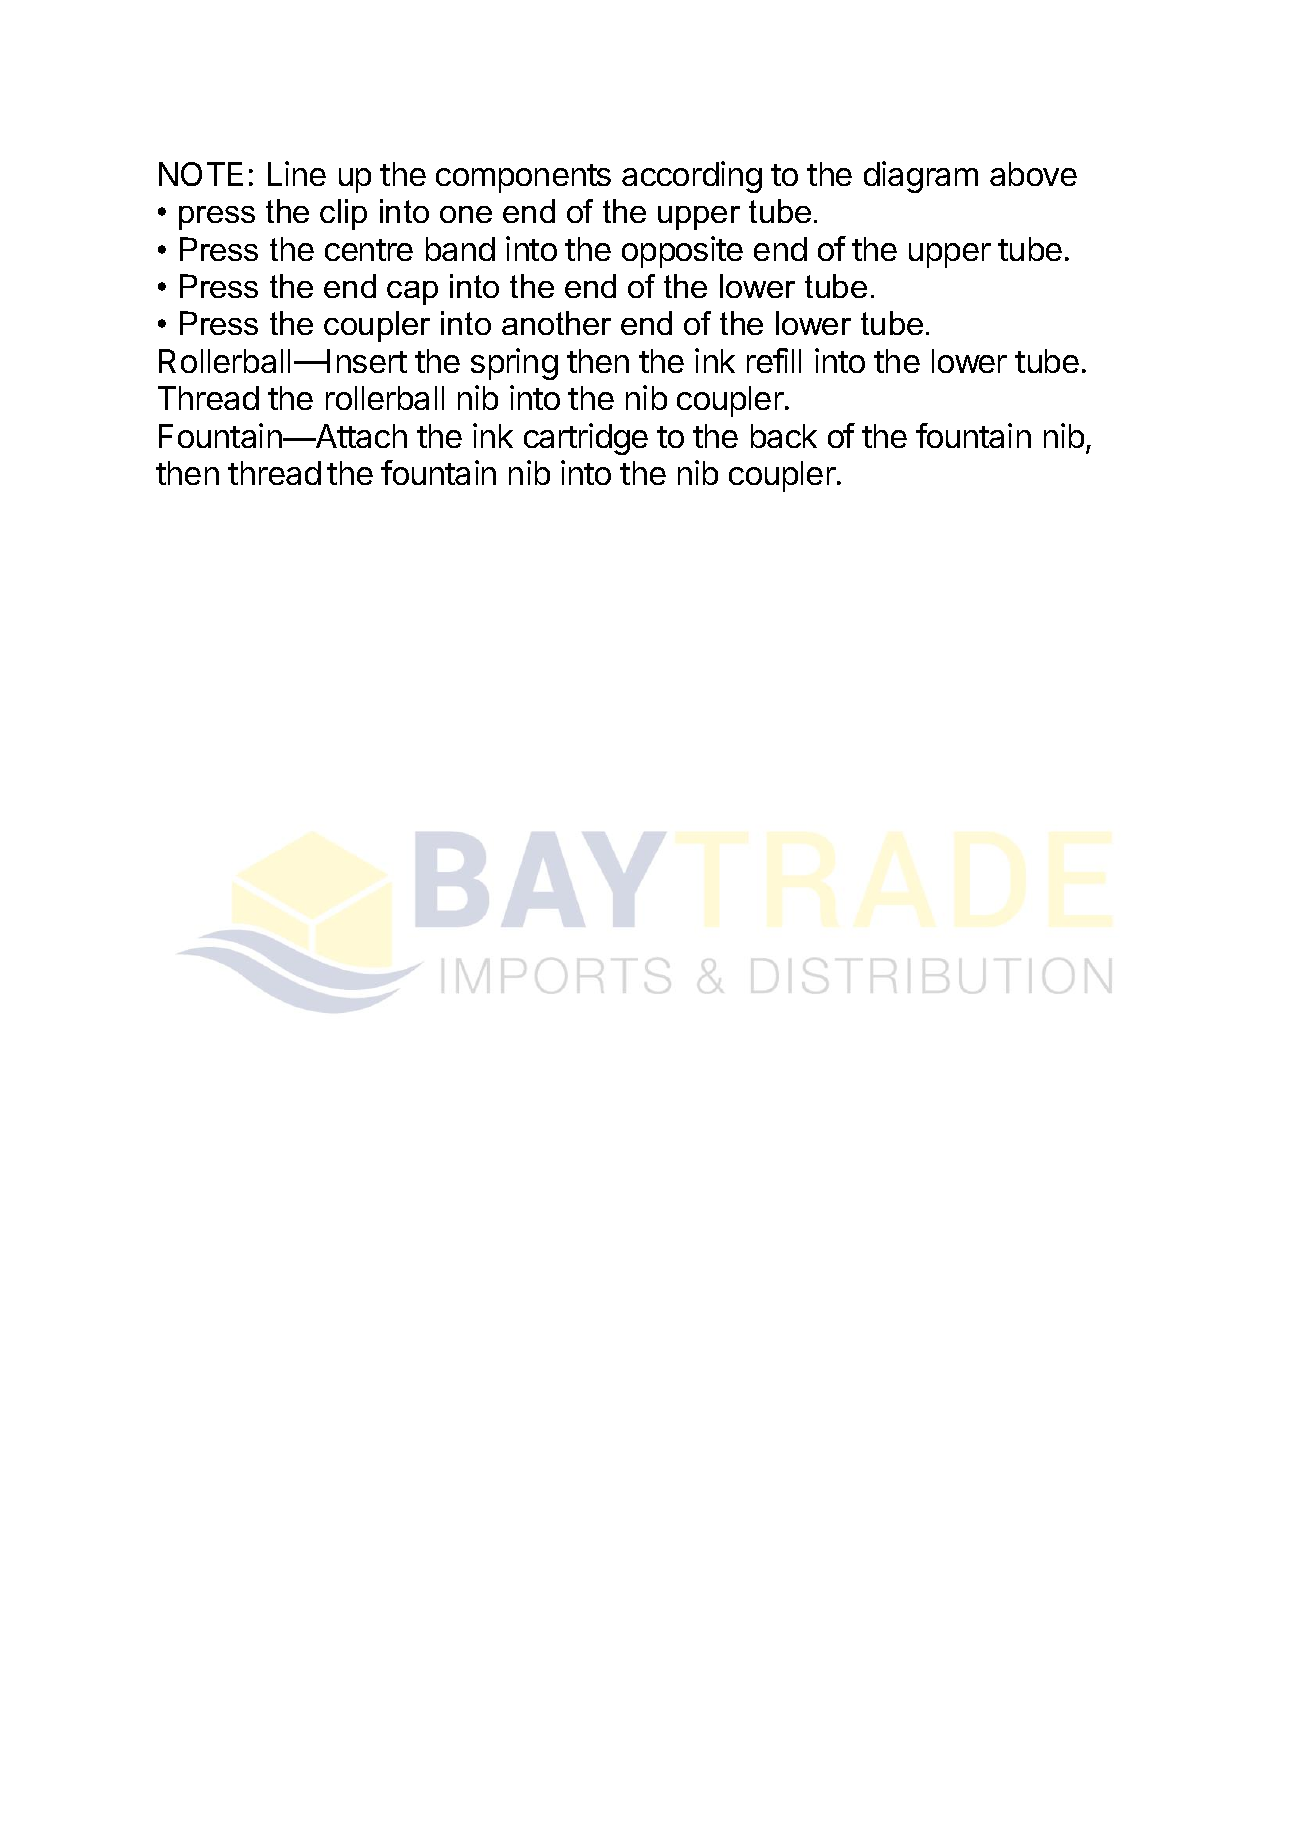 This document has height=1828, width=1292. Describe the element at coordinates (682, 252) in the document. I see `opposite` at that location.
